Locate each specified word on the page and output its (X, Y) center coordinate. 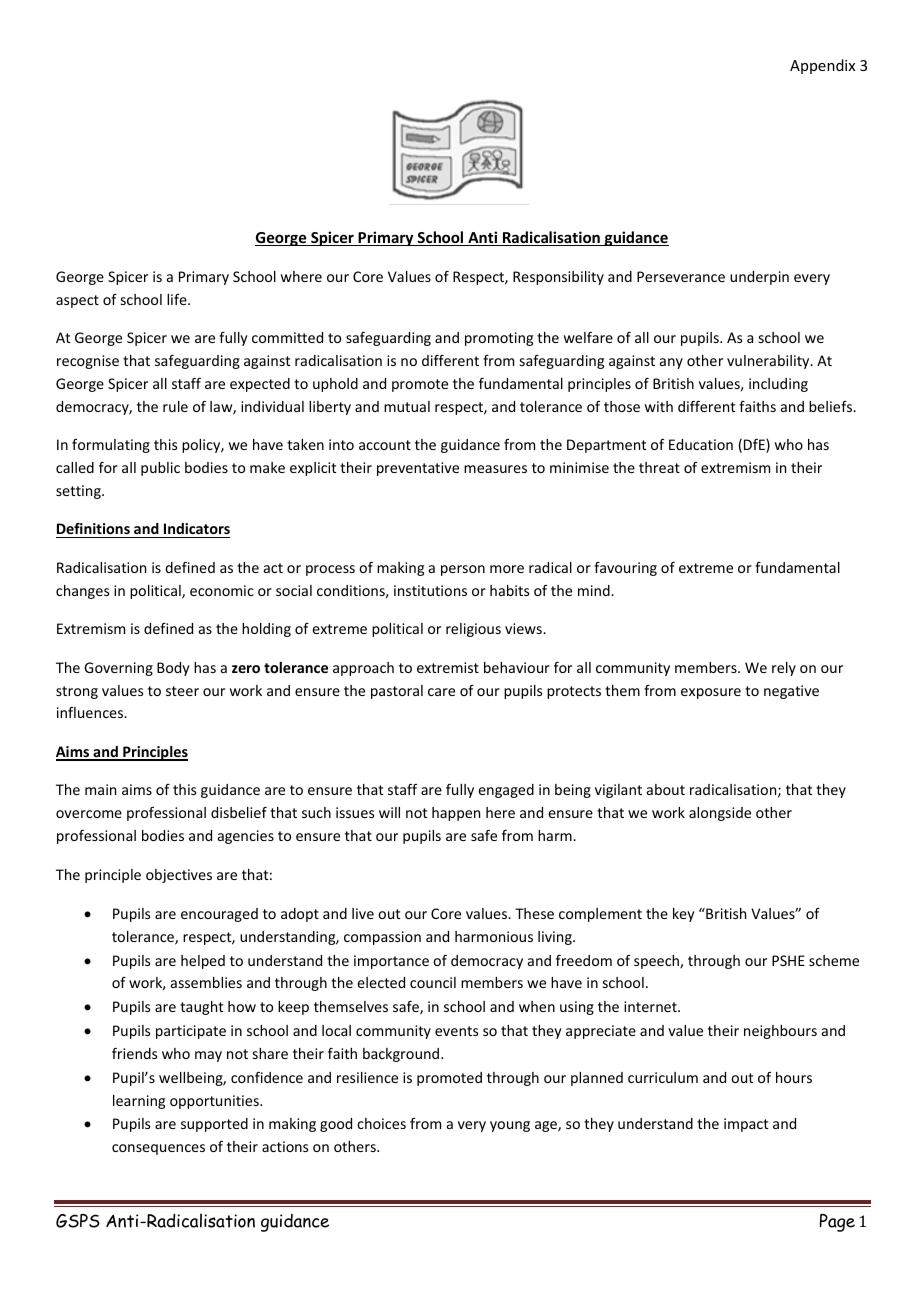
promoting (499, 339)
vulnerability (769, 362)
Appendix (822, 66)
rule (175, 406)
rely (784, 669)
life (178, 299)
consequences (158, 1149)
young (510, 1126)
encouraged (219, 915)
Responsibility (558, 278)
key (684, 915)
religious (473, 630)
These (534, 913)
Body (173, 669)
